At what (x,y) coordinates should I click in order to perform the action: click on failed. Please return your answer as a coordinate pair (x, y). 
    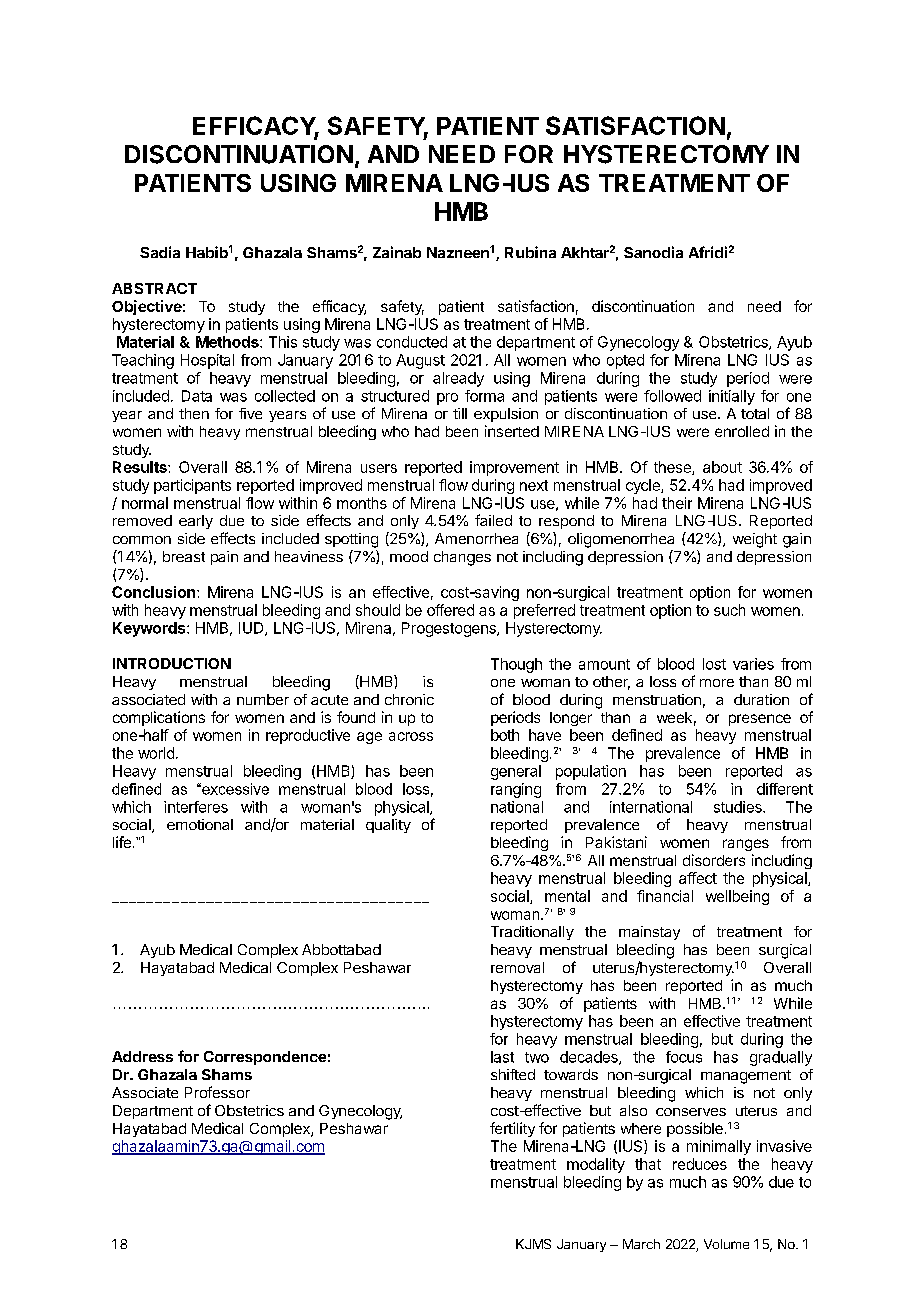
    Looking at the image, I should click on (493, 520).
